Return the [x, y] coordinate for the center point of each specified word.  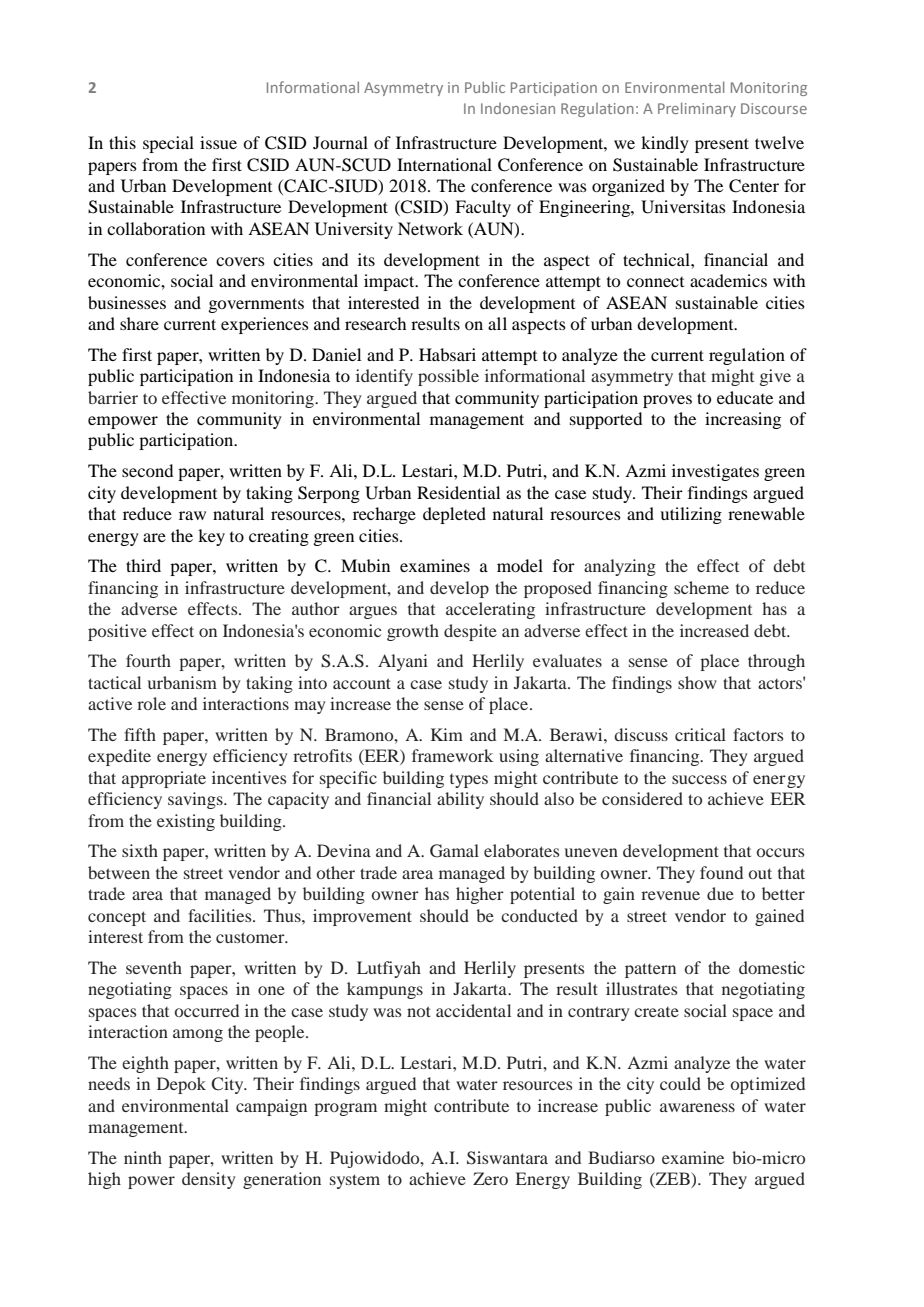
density [208, 1180]
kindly [665, 144]
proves [667, 401]
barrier [113, 397]
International [444, 164]
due [720, 893]
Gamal [454, 851]
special [168, 144]
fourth [148, 660]
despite [470, 632]
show [697, 682]
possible [448, 377]
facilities [221, 915]
